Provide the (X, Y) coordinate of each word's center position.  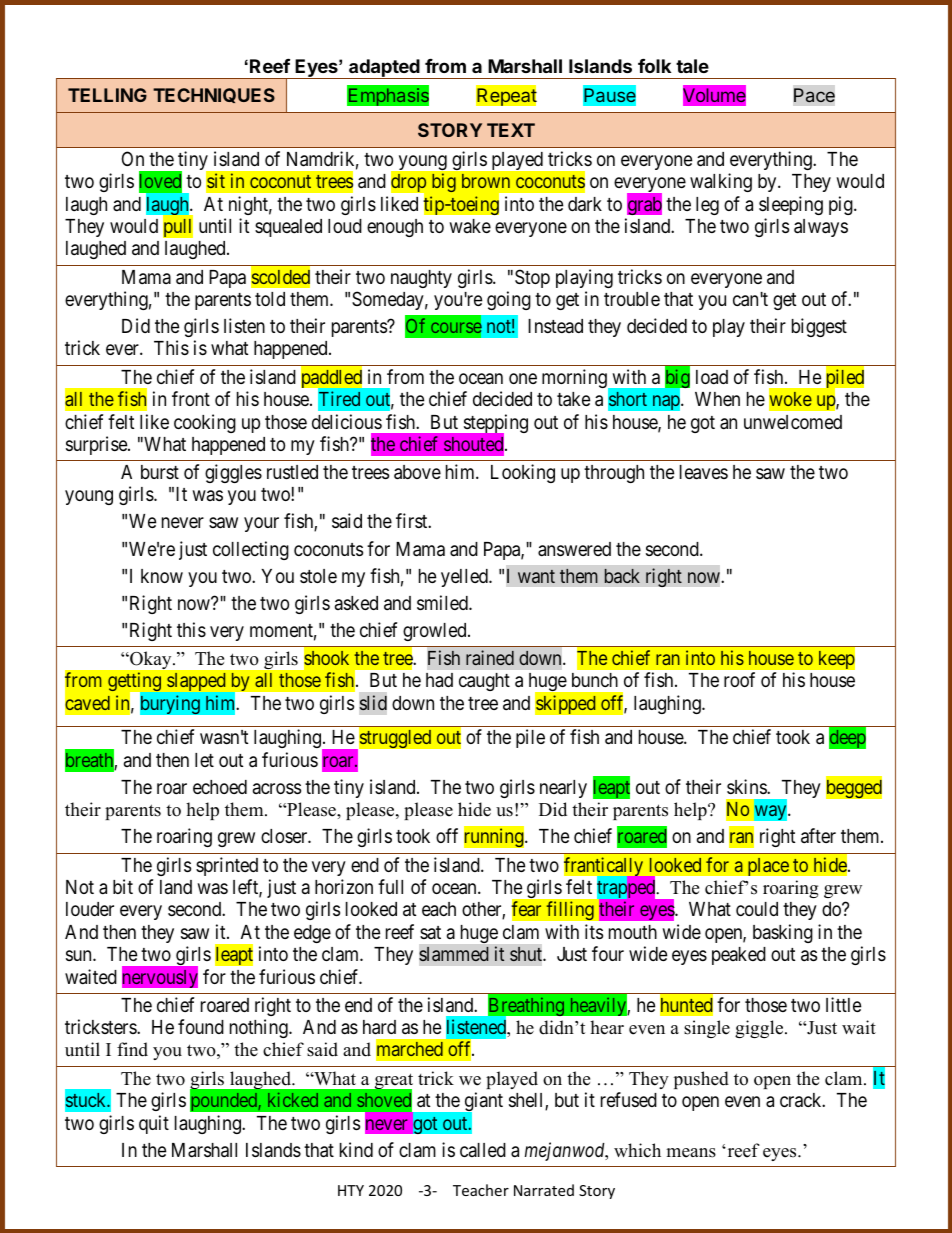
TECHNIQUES (214, 95)
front (191, 398)
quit (154, 1124)
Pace (814, 95)
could (757, 909)
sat (430, 932)
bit (123, 886)
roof (739, 679)
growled (436, 632)
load (712, 377)
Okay (151, 660)
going (509, 300)
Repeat (506, 96)
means (691, 1153)
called (483, 1150)
